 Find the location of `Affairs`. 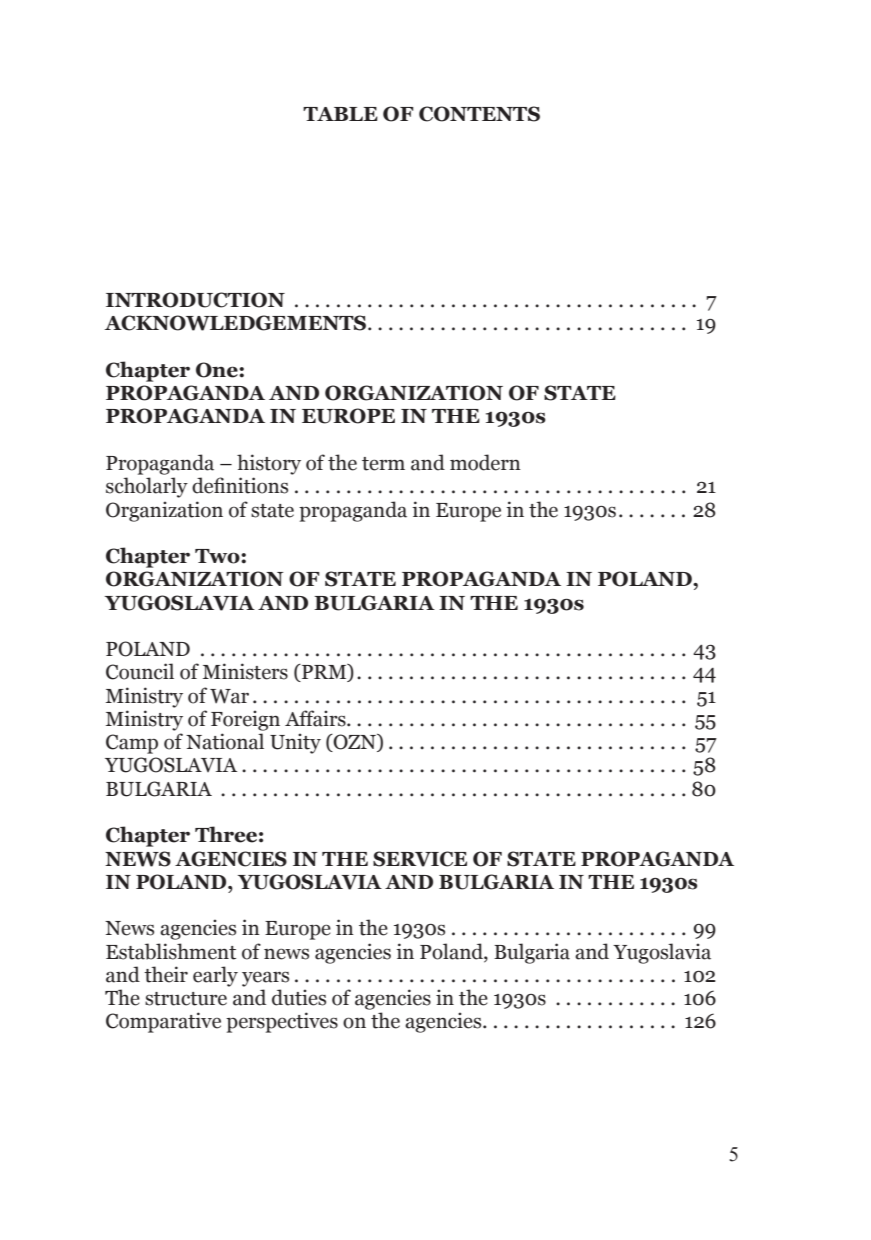

Affairs is located at coordinates (316, 718).
